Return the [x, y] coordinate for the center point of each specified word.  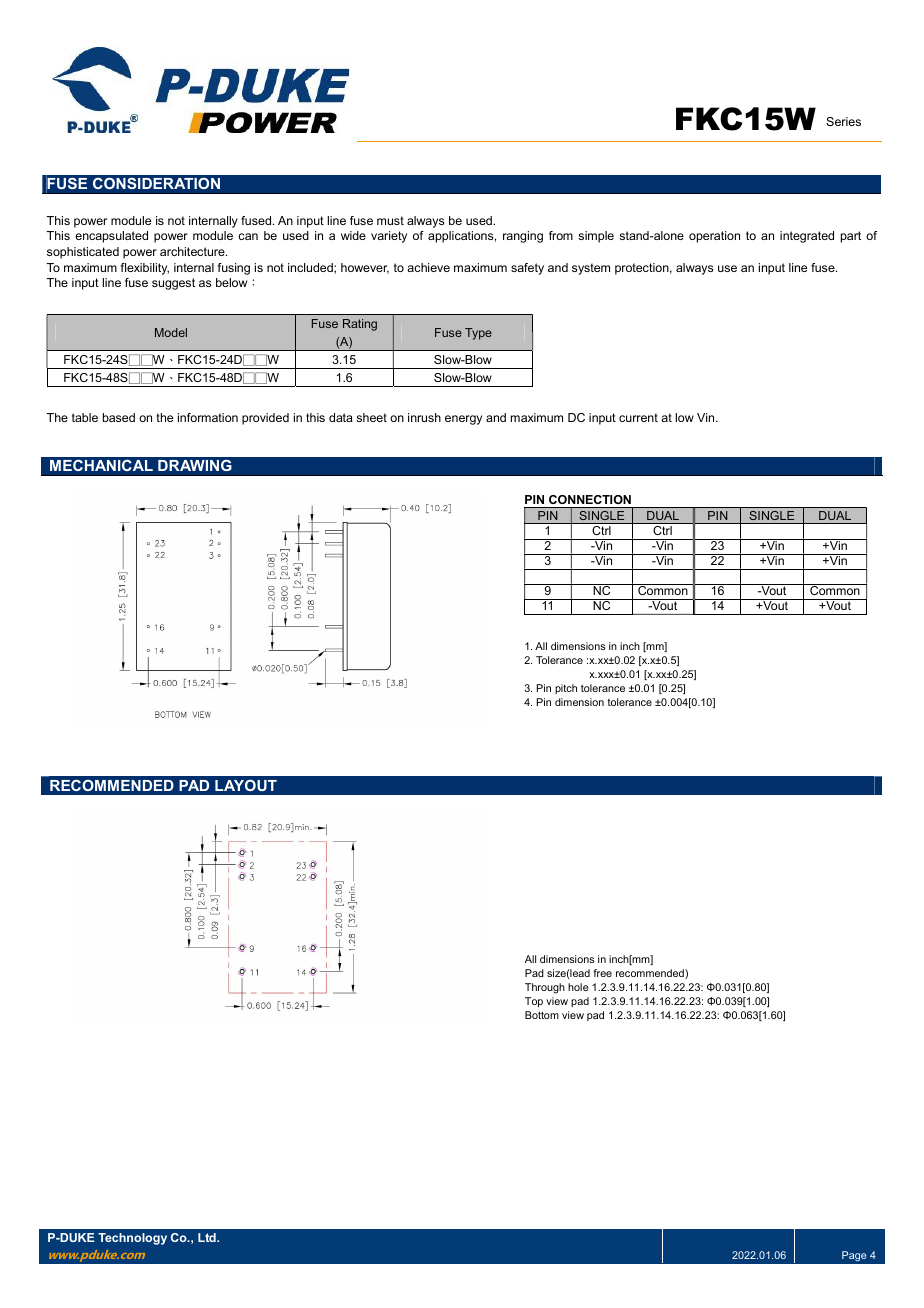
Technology [132, 1239]
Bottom [542, 1015]
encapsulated [111, 237]
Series [843, 121]
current [638, 417]
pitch [566, 689]
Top [534, 1002]
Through [545, 988]
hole [578, 987]
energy [463, 420]
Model [171, 332]
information [208, 417]
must [390, 220]
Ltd [208, 1237]
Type [478, 334]
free [602, 973]
